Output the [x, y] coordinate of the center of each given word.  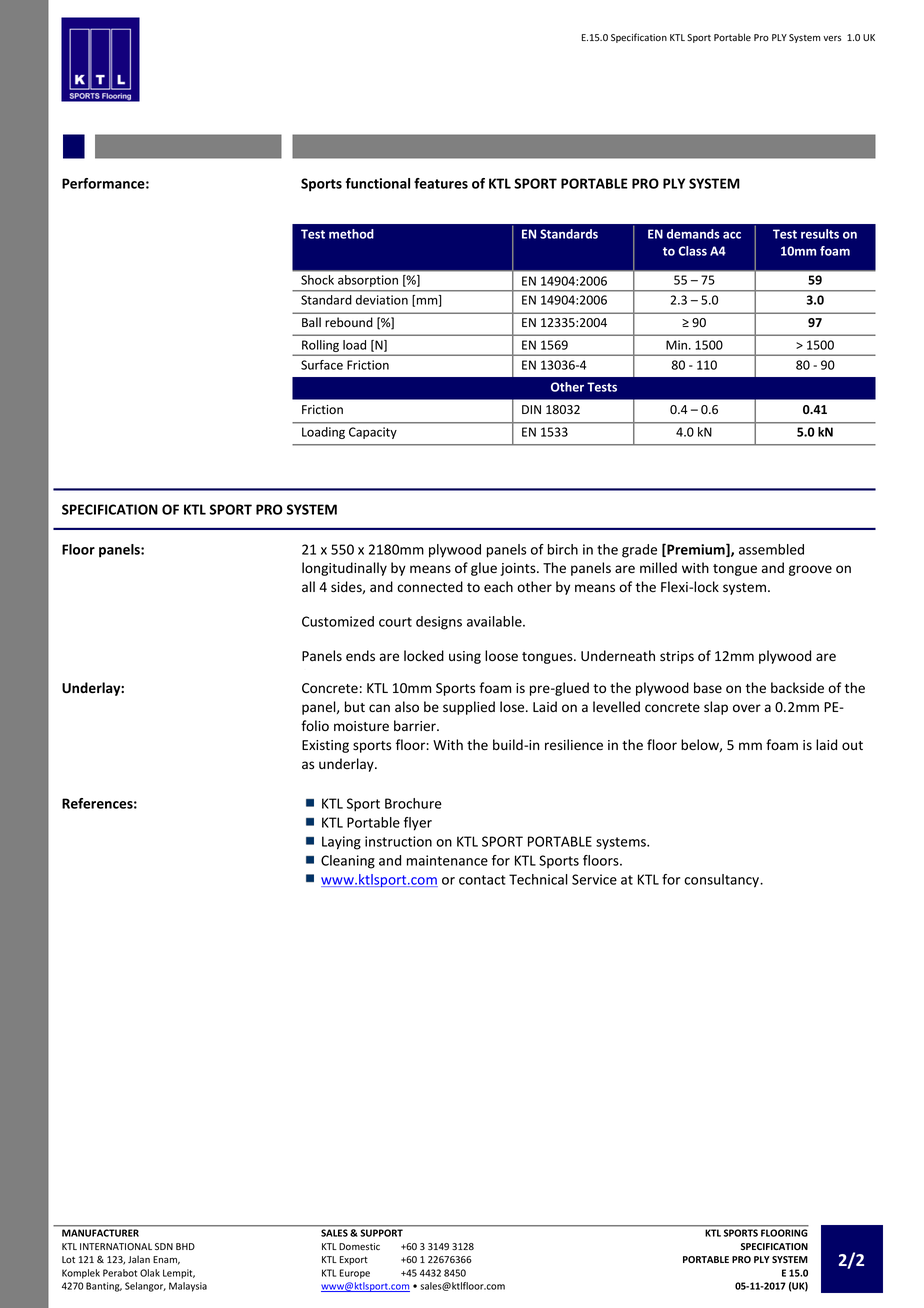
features [441, 183]
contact [482, 880]
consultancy [722, 881]
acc [732, 235]
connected [430, 587]
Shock [317, 280]
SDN [164, 1246]
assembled [771, 549]
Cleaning [348, 862]
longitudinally [344, 569]
